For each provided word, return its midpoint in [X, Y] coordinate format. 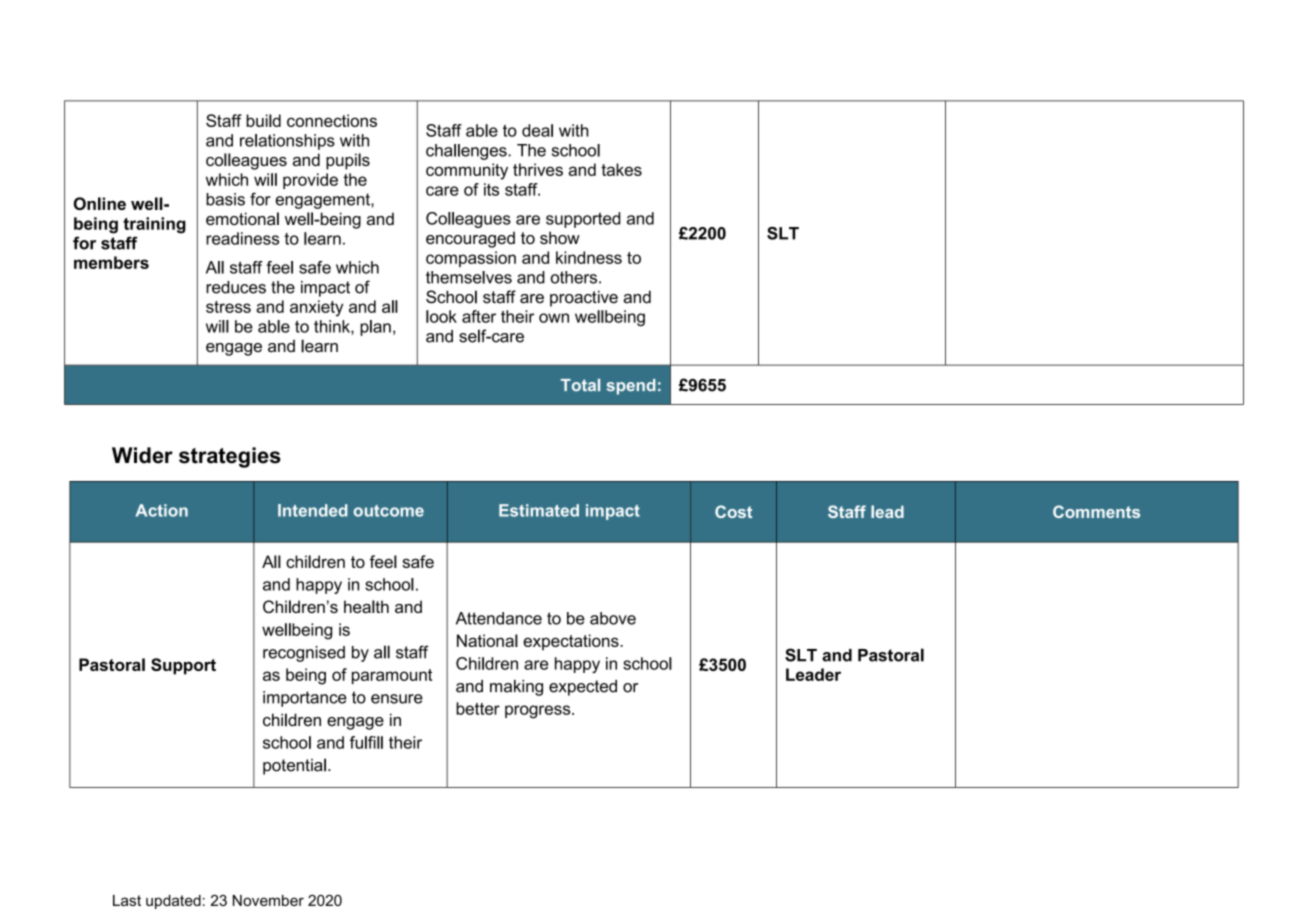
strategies [230, 457]
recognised [304, 654]
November [268, 900]
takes [621, 169]
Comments [1096, 511]
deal [537, 130]
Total [580, 385]
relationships [287, 142]
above [613, 618]
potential [294, 766]
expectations [572, 642]
